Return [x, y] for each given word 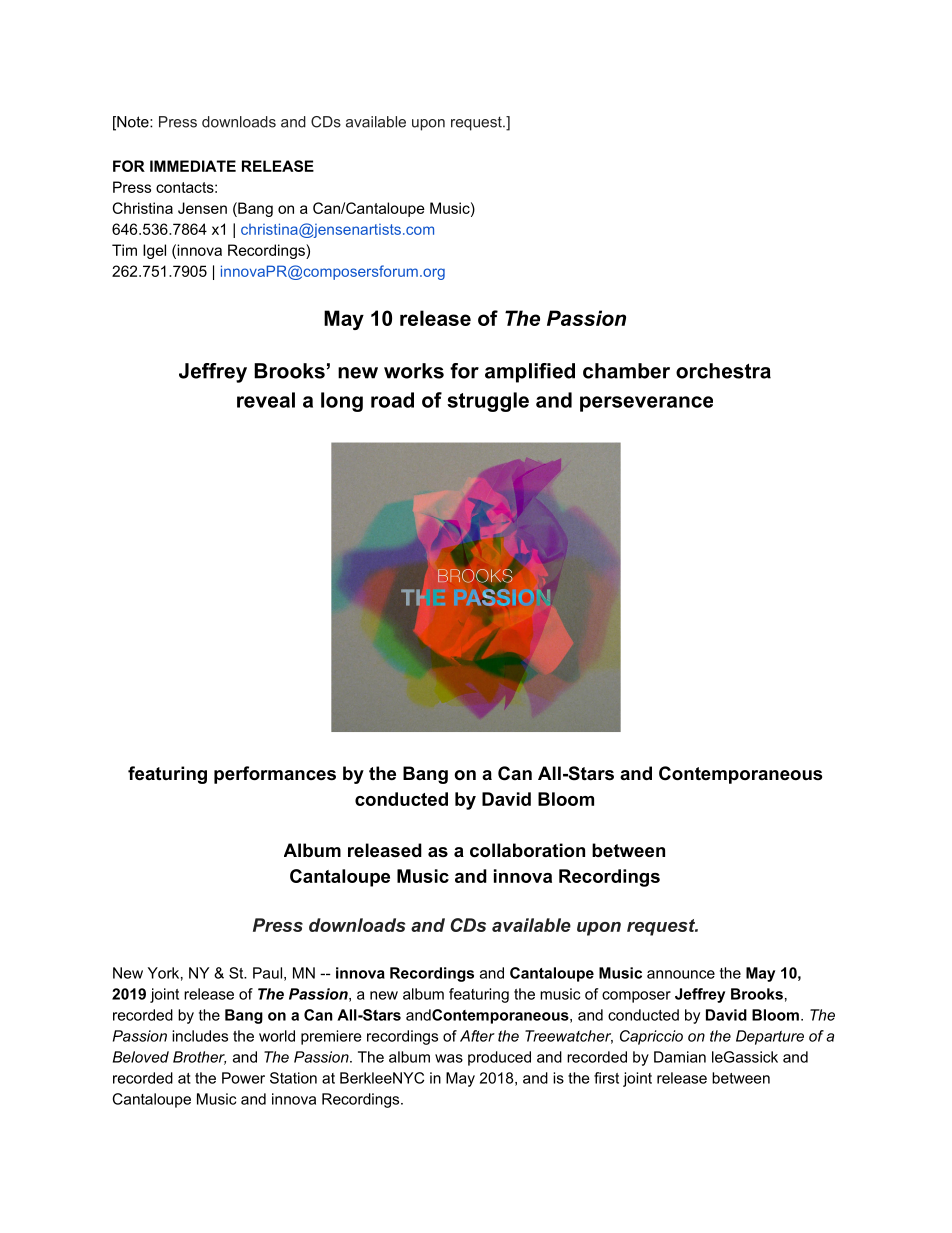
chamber [626, 371]
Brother [199, 1058]
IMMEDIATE [193, 166]
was [449, 1058]
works [414, 371]
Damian [680, 1057]
